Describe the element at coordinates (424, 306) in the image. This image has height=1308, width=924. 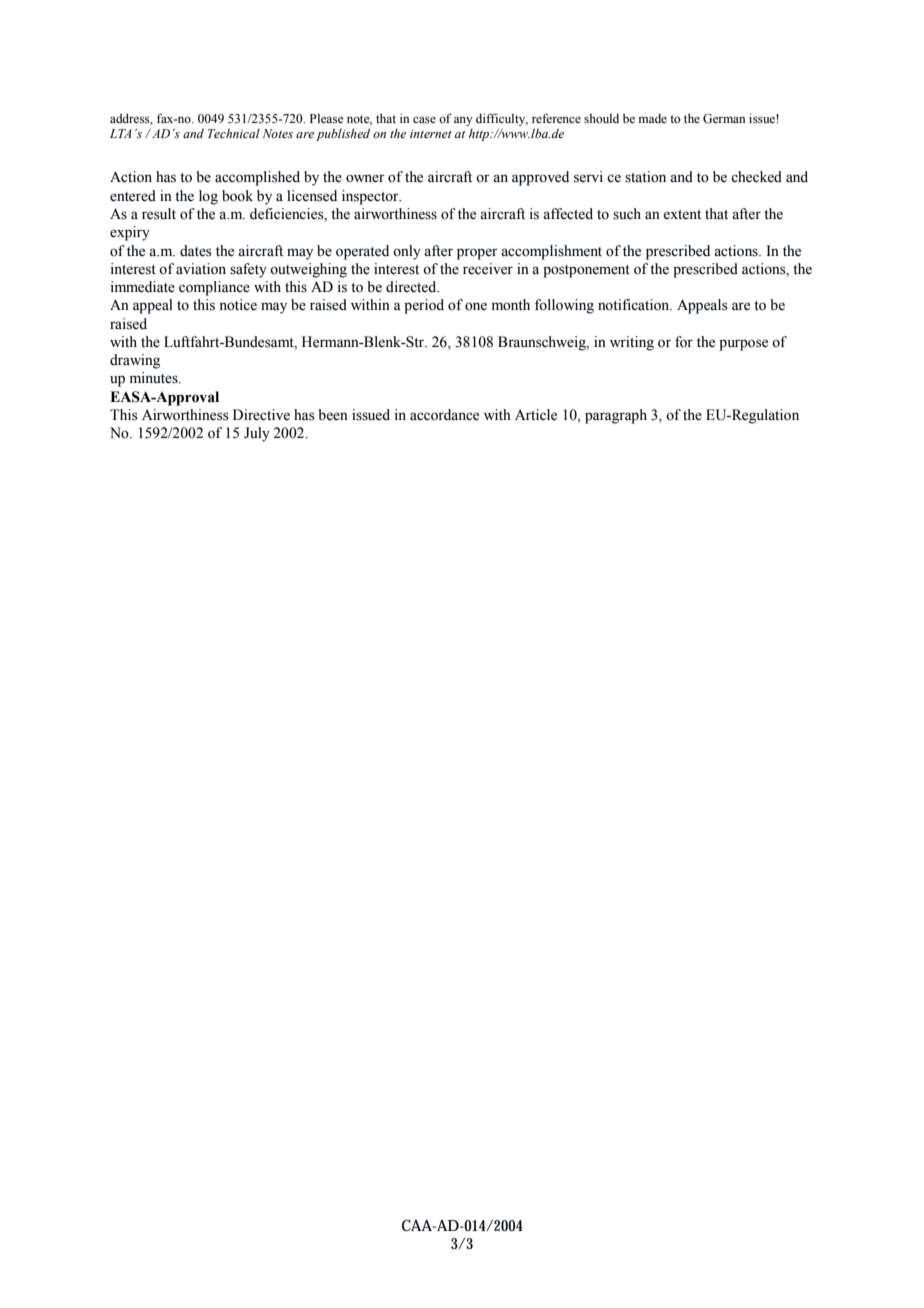
I see `period` at that location.
